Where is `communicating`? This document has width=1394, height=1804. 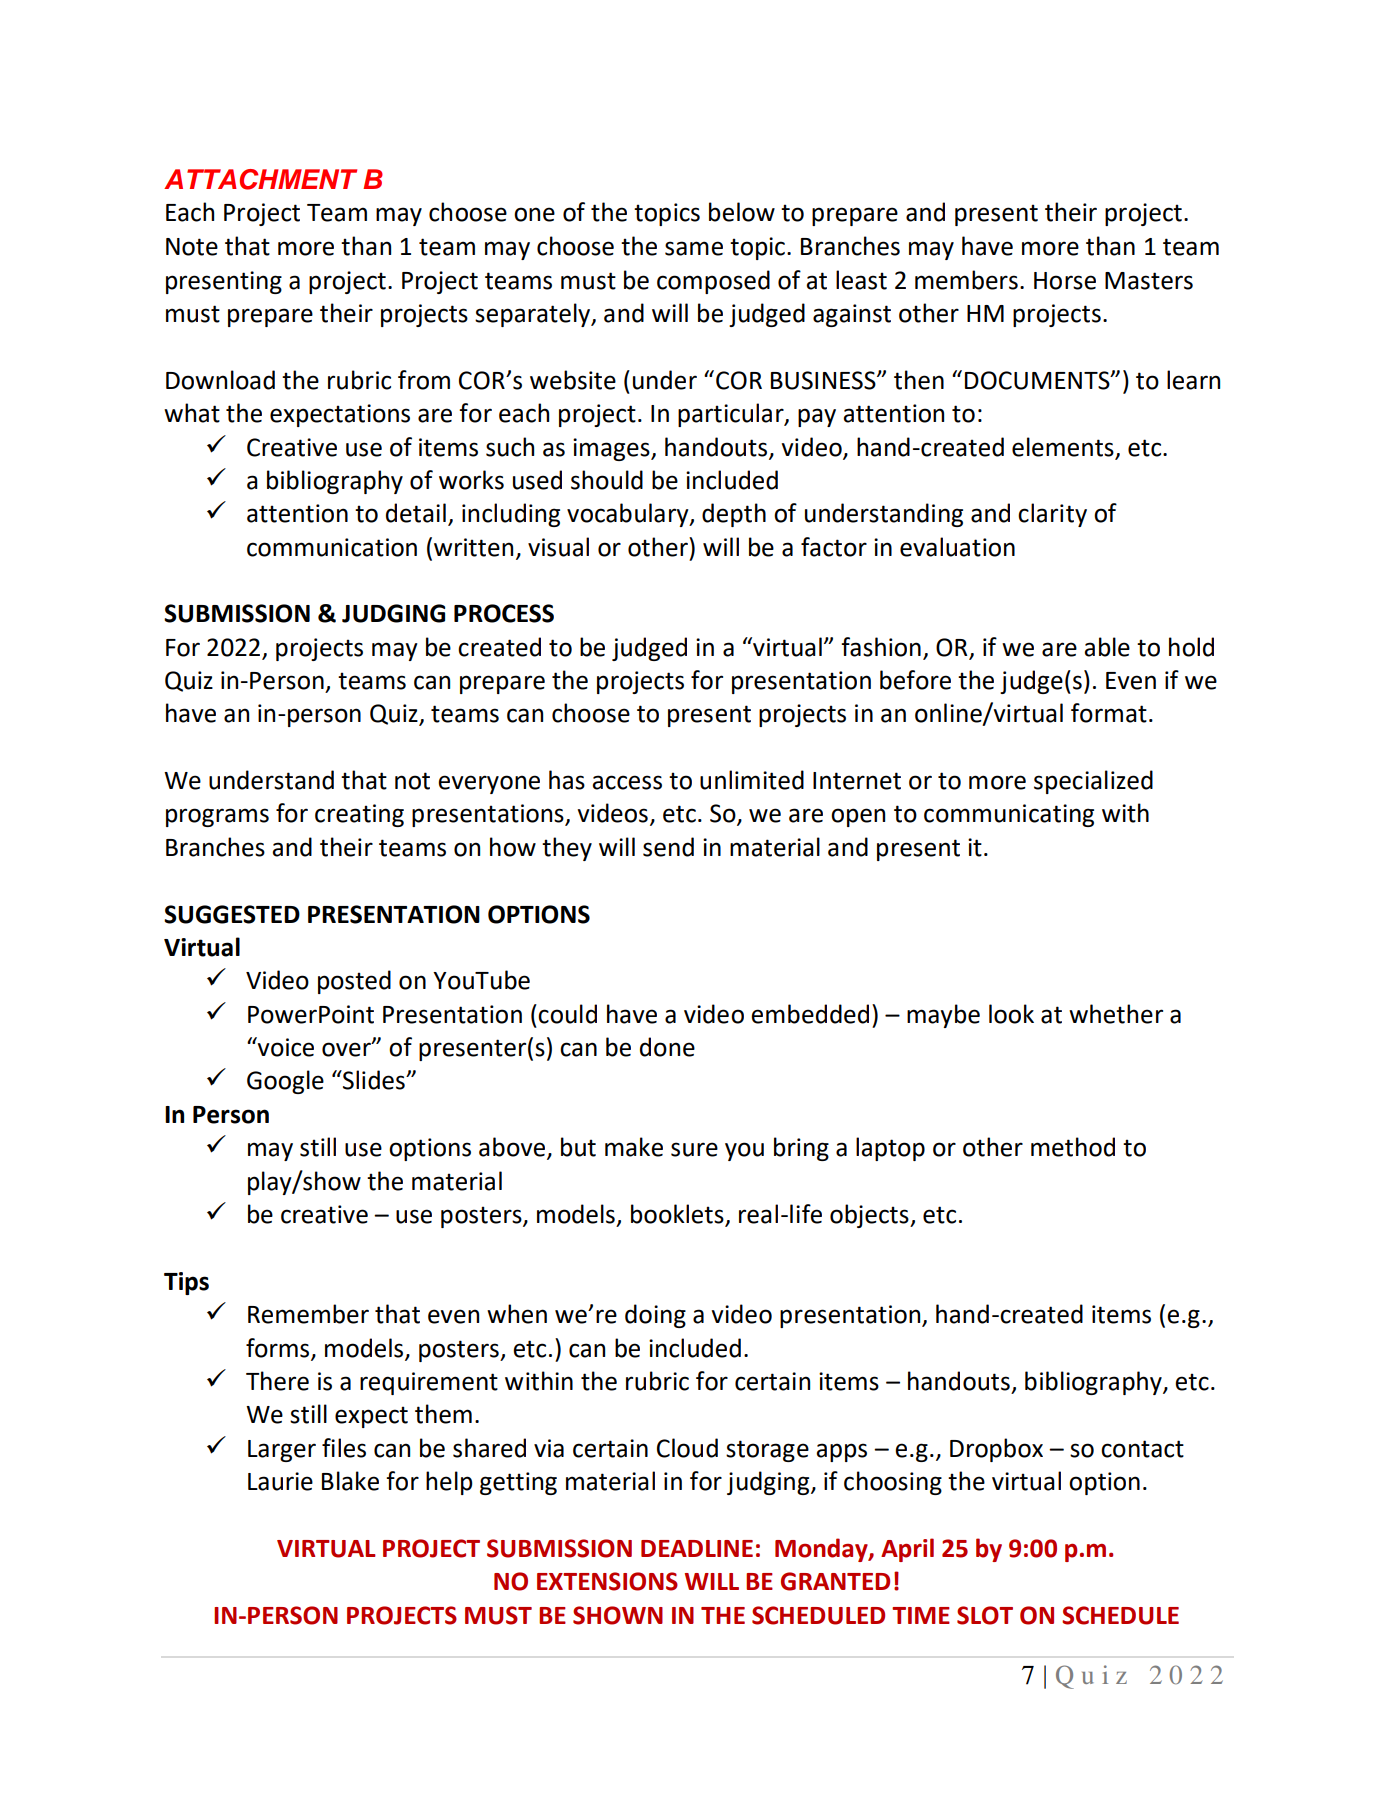
communicating is located at coordinates (1009, 815).
